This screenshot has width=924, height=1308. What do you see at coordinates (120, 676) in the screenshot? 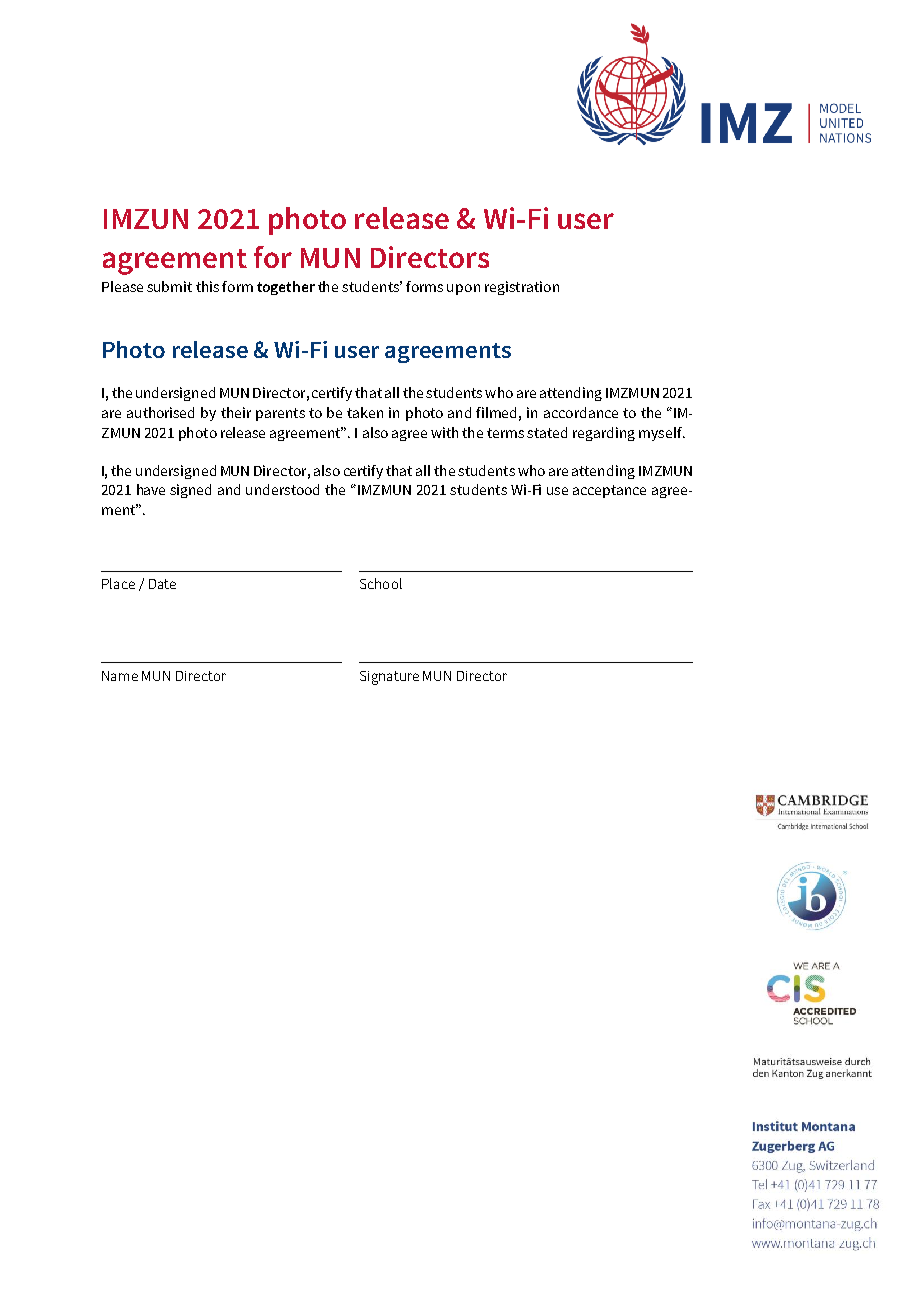
I see `Name` at bounding box center [120, 676].
